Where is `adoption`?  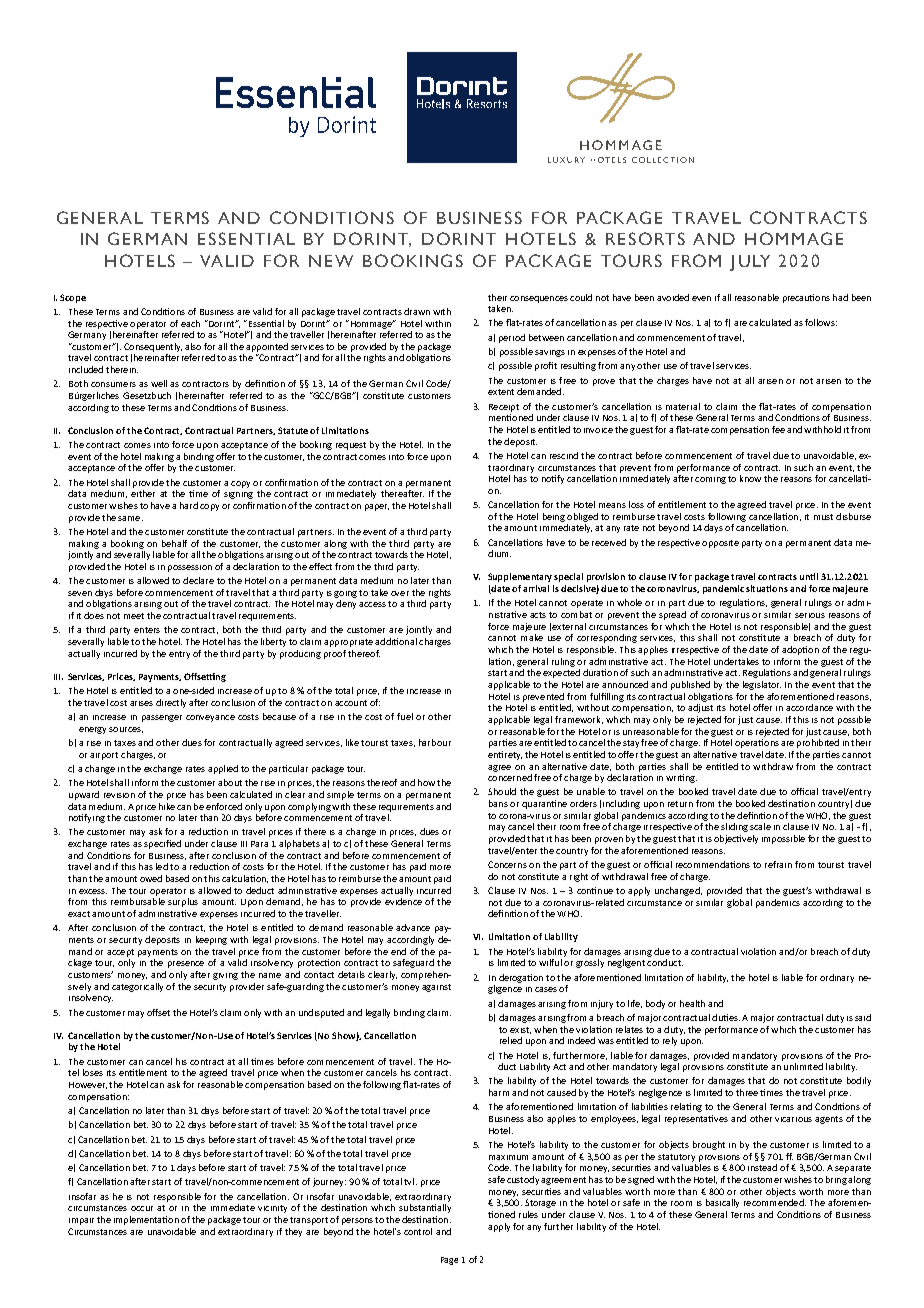 adoption is located at coordinates (800, 650).
